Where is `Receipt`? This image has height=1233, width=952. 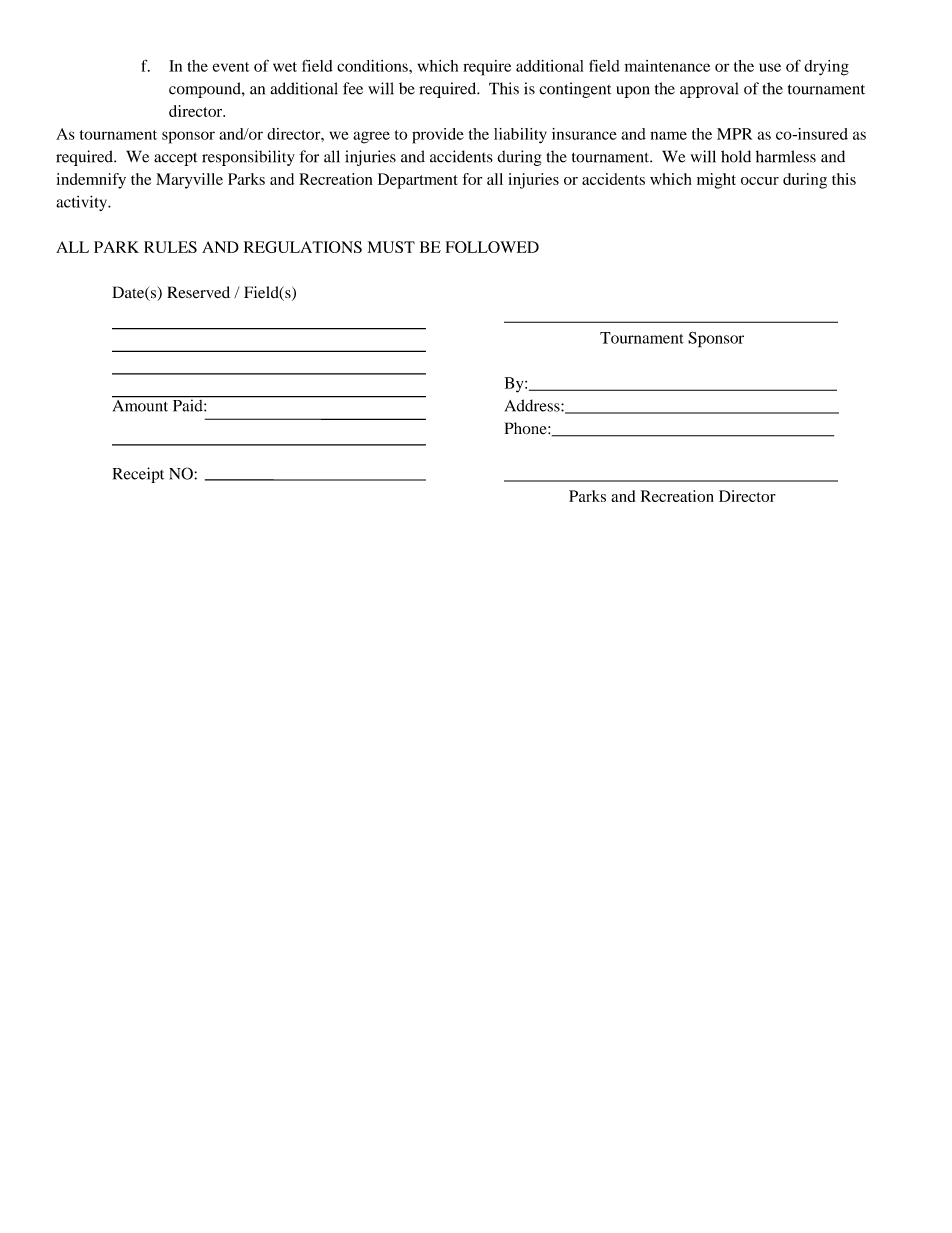 Receipt is located at coordinates (138, 475).
